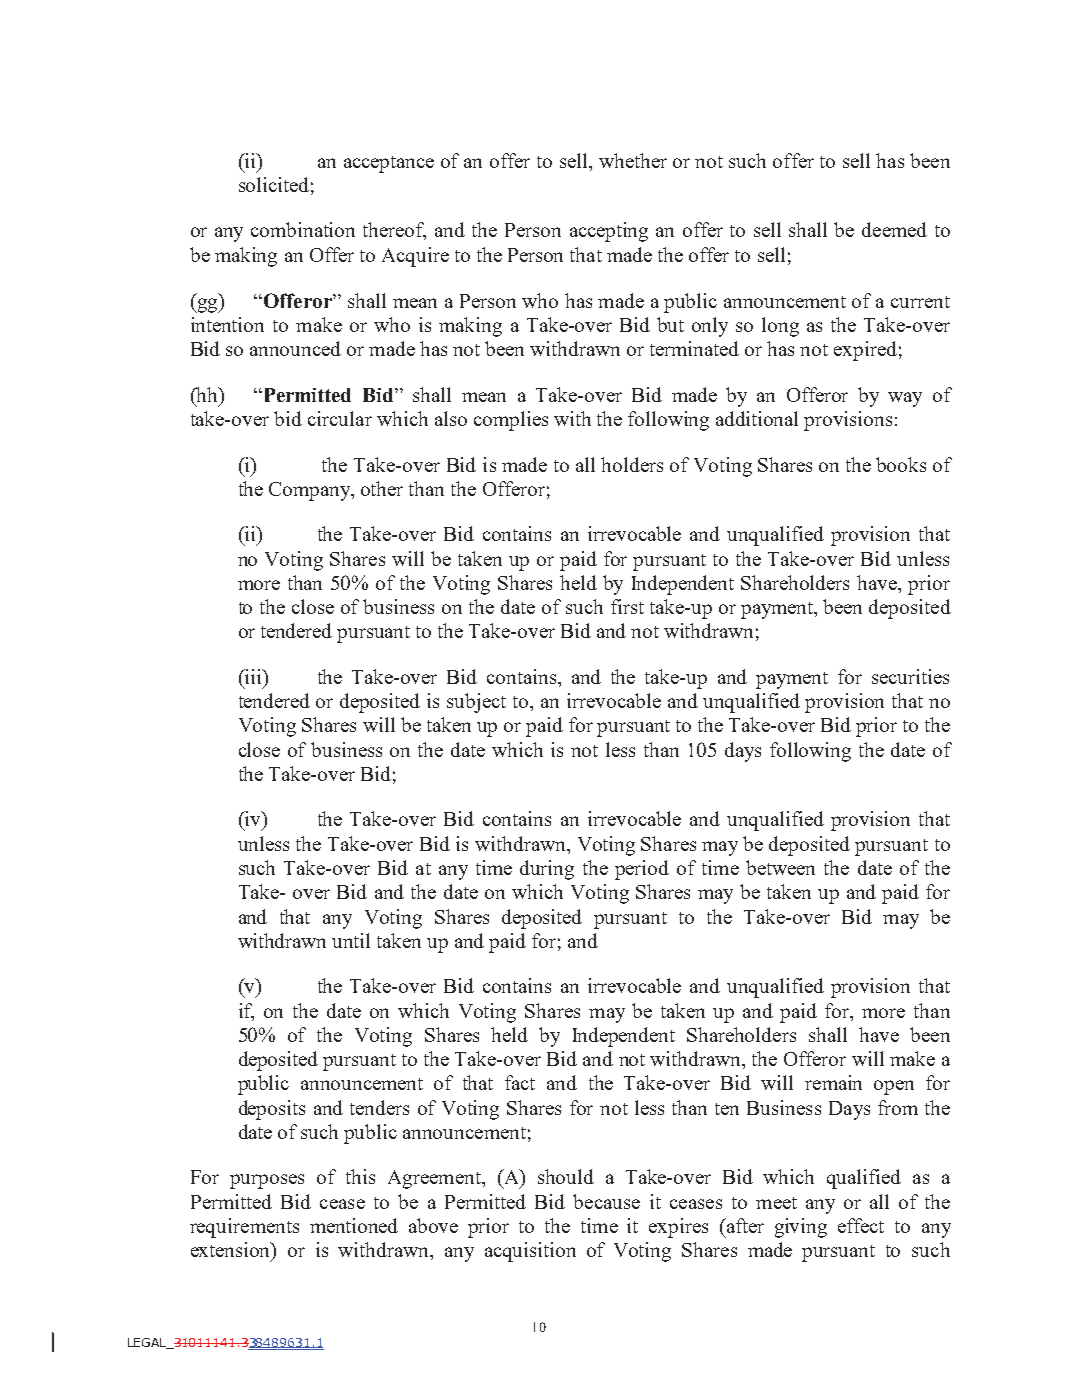 The image size is (1077, 1394). Describe the element at coordinates (901, 464) in the page. I see `books` at that location.
